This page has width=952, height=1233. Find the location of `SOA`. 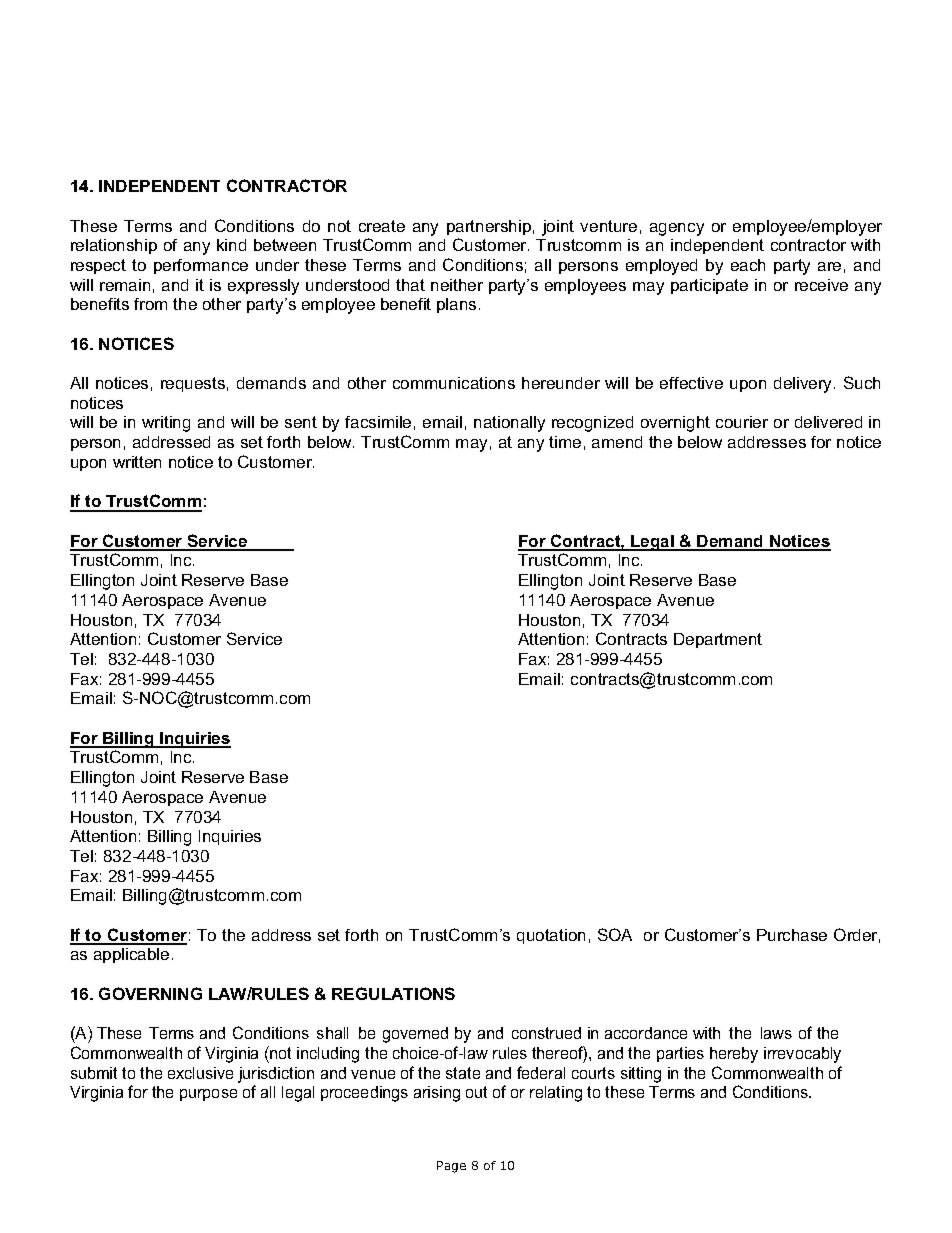

SOA is located at coordinates (615, 934).
